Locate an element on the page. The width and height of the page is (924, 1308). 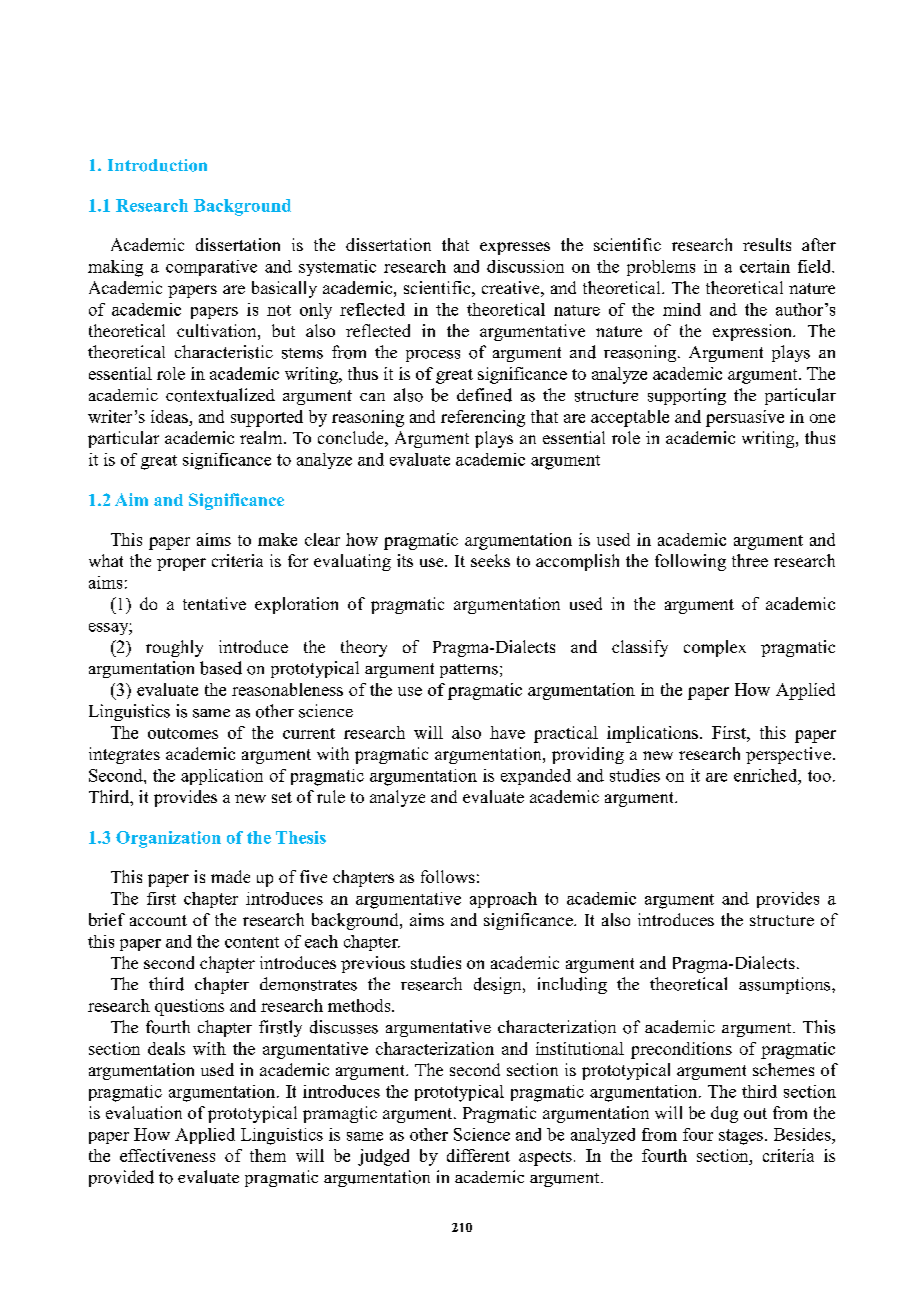
proper is located at coordinates (181, 564).
